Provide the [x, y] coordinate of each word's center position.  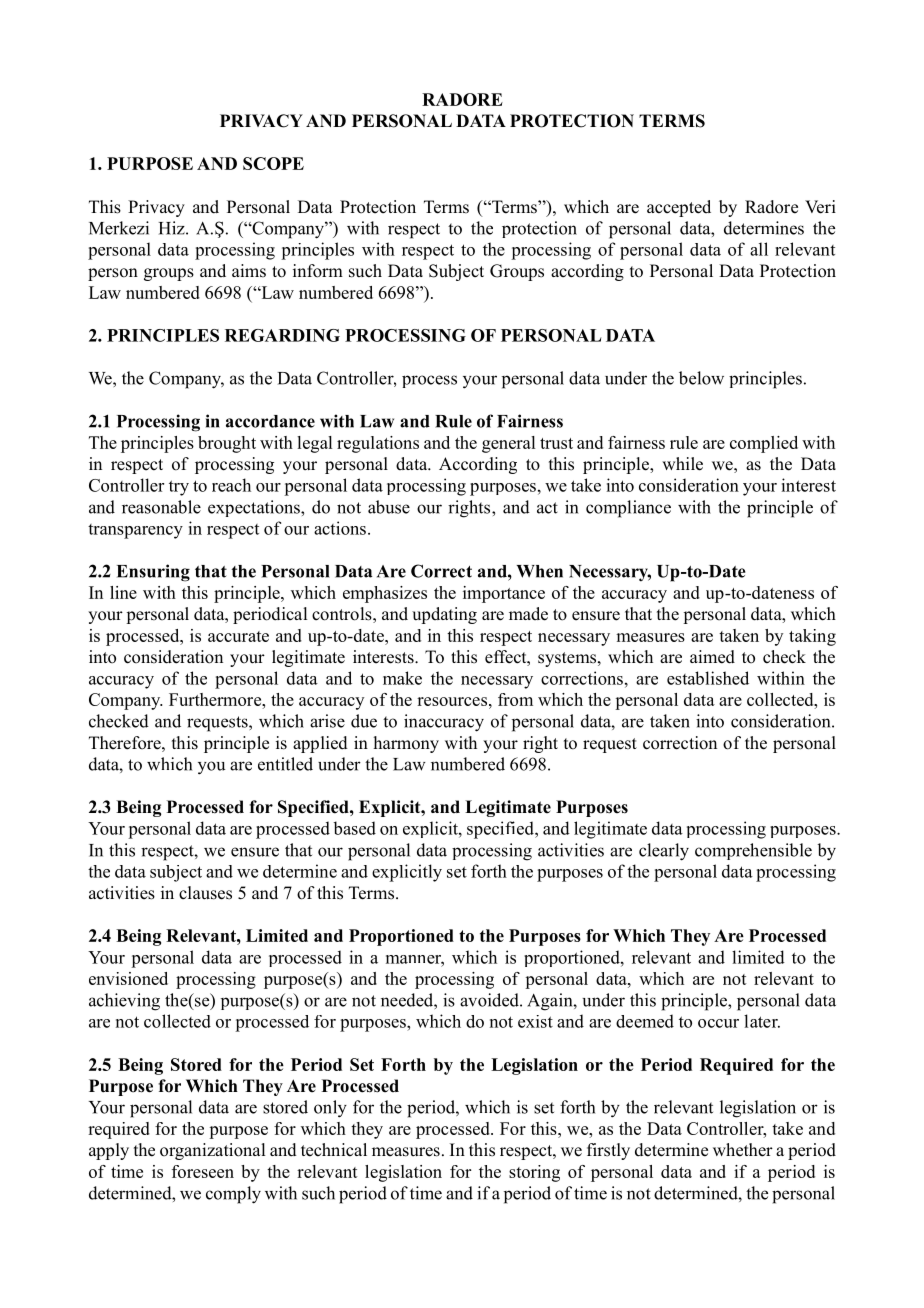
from [515, 699]
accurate [238, 636]
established [708, 678]
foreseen [203, 1171]
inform [318, 271]
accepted [679, 208]
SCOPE [273, 163]
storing [534, 1173]
